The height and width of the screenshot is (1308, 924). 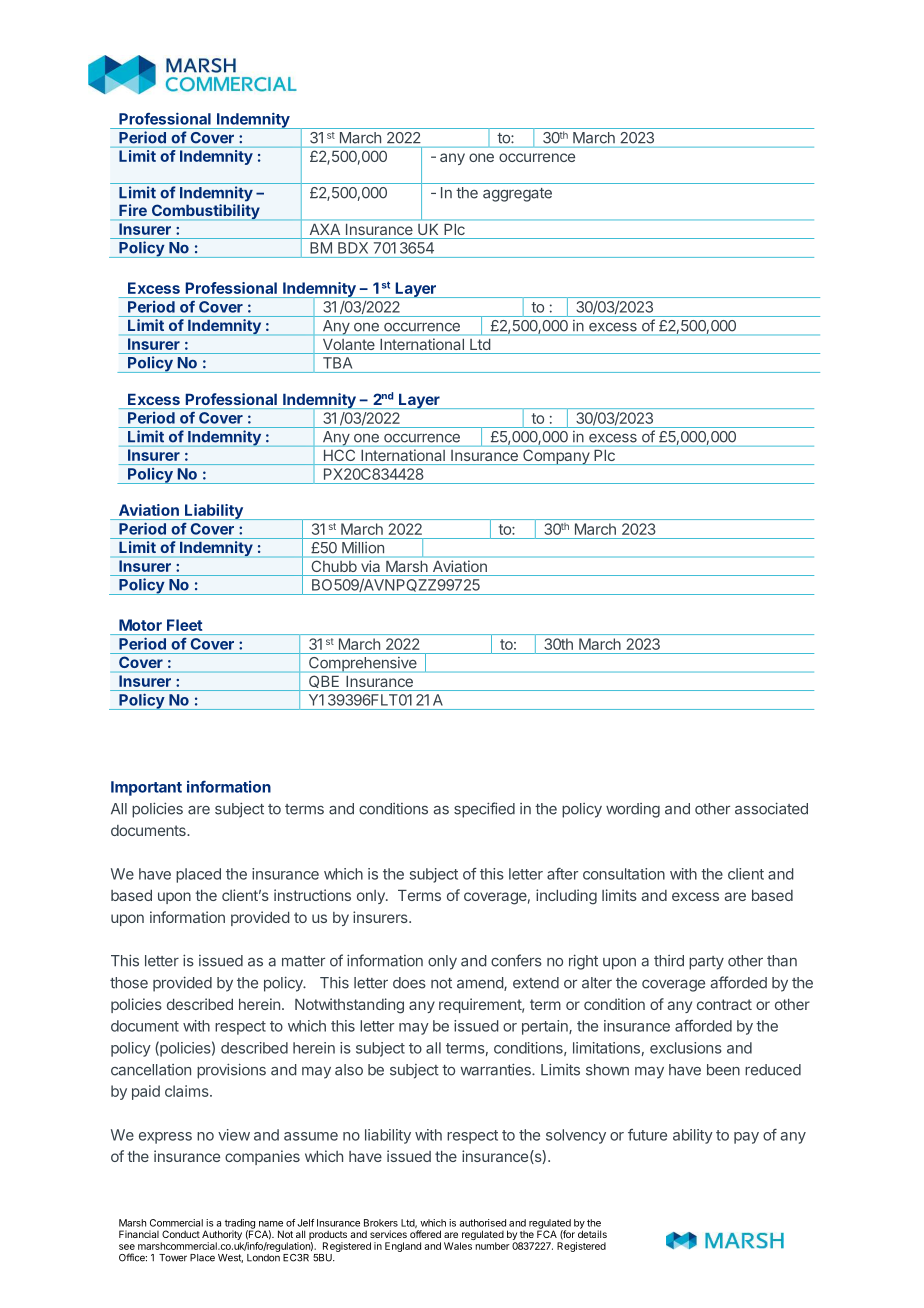 What do you see at coordinates (146, 788) in the screenshot?
I see `Important` at bounding box center [146, 788].
